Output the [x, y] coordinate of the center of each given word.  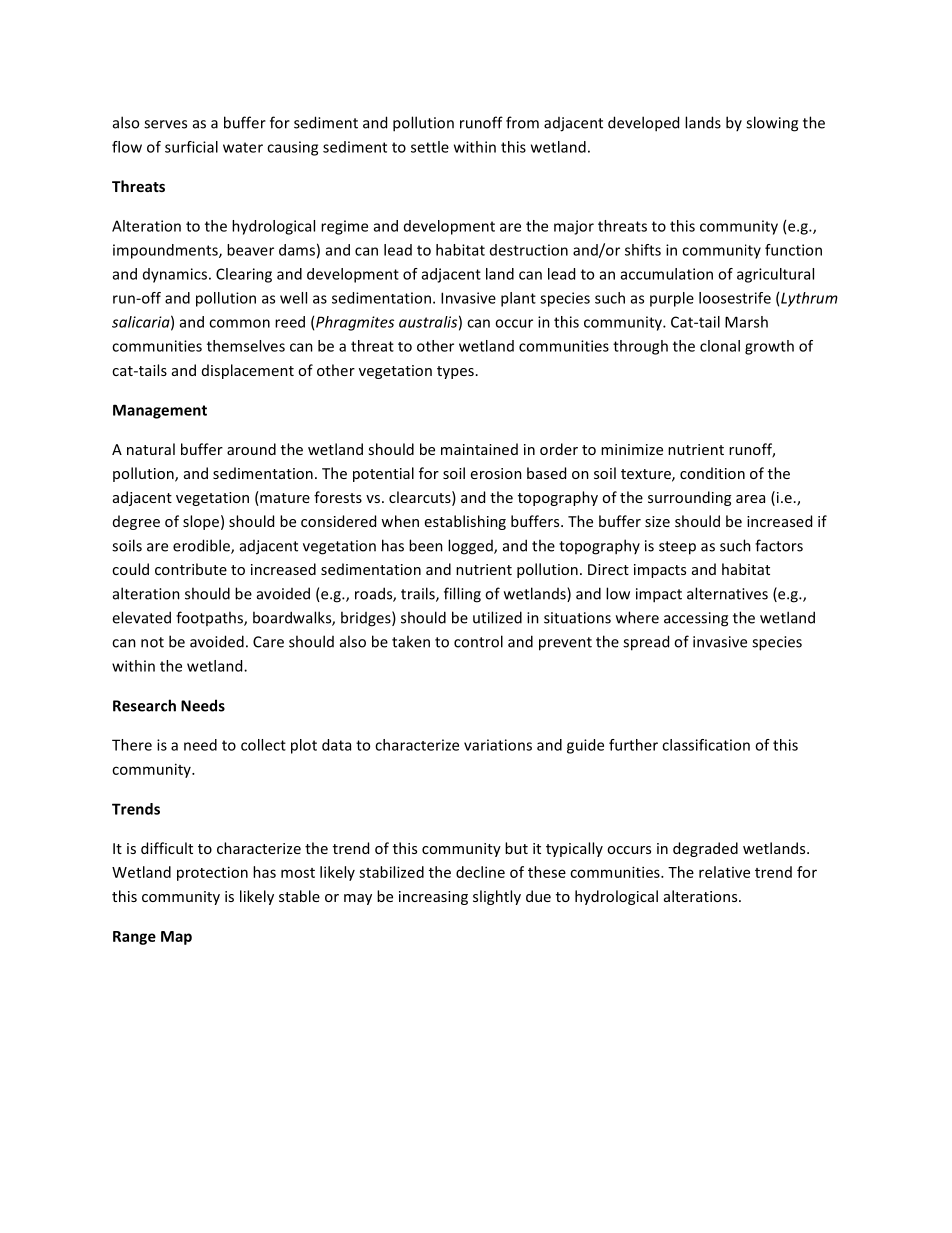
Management [160, 411]
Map [176, 938]
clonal [720, 346]
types [455, 372]
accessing [696, 619]
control [478, 641]
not [152, 642]
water [243, 147]
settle [430, 147]
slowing [772, 124]
